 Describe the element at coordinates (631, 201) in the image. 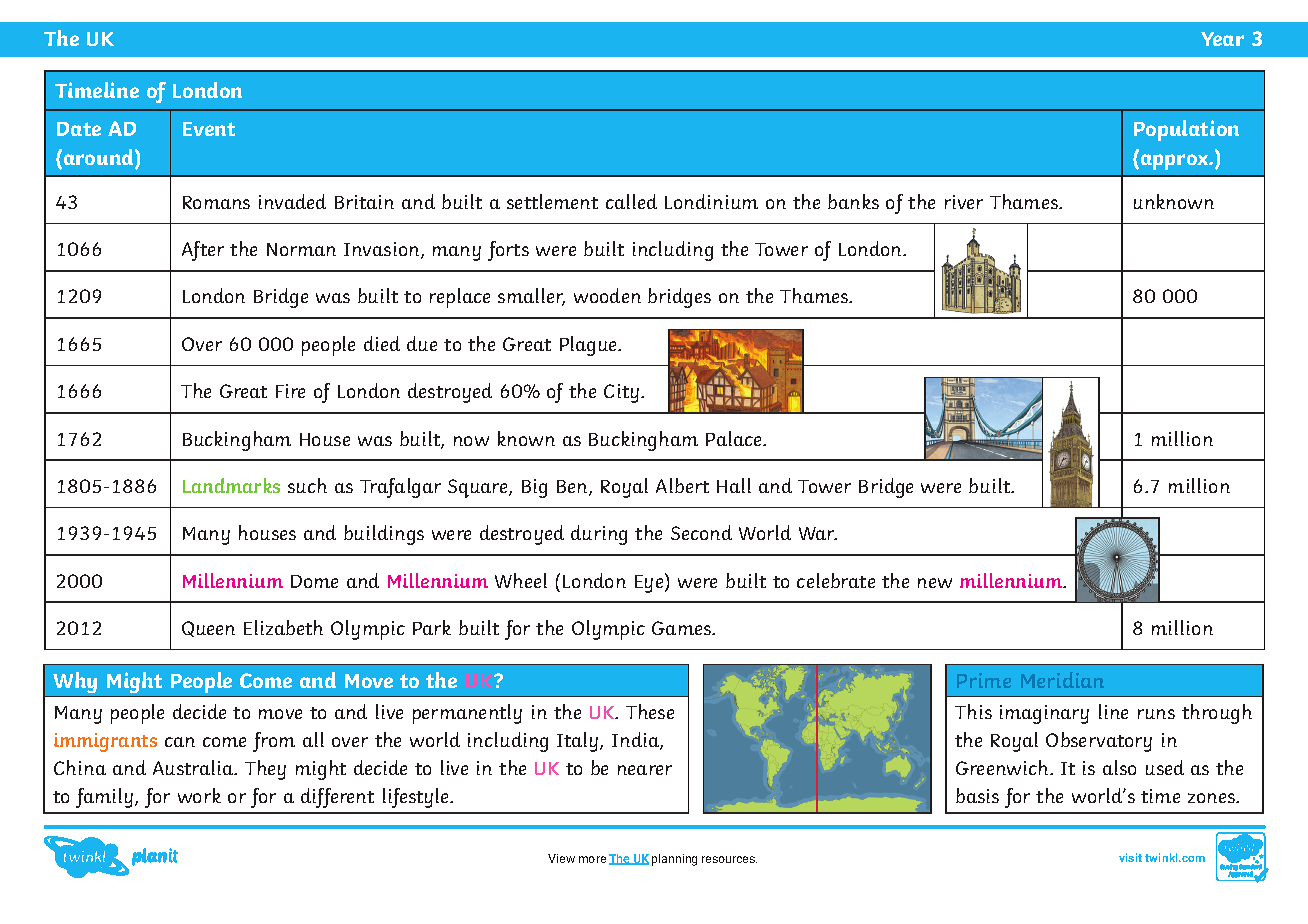

I see `called` at that location.
